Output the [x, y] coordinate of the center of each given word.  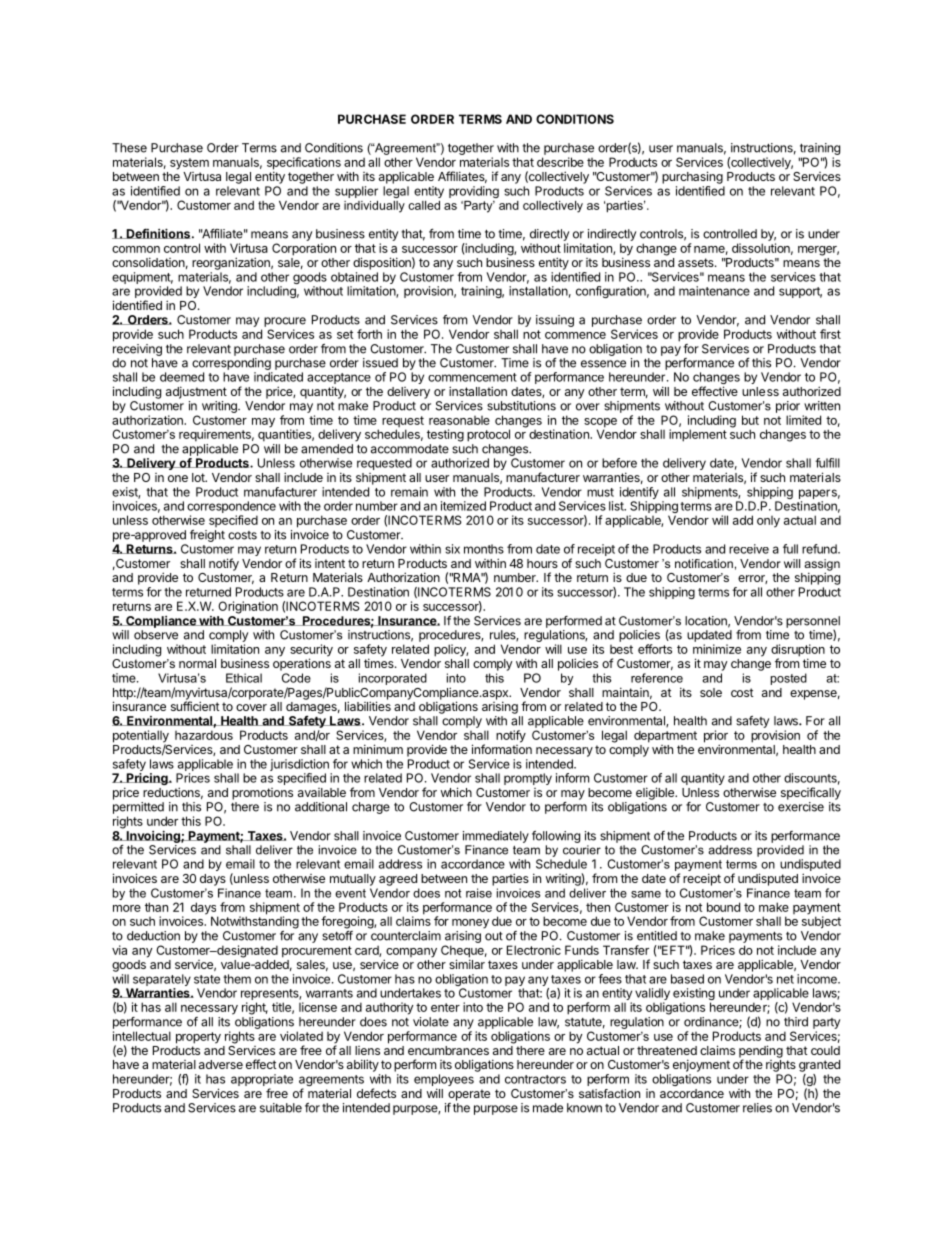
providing [474, 192]
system [189, 164]
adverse [221, 1064]
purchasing [692, 177]
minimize [717, 649]
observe [156, 635]
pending [761, 1052]
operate [469, 1095]
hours [542, 563]
